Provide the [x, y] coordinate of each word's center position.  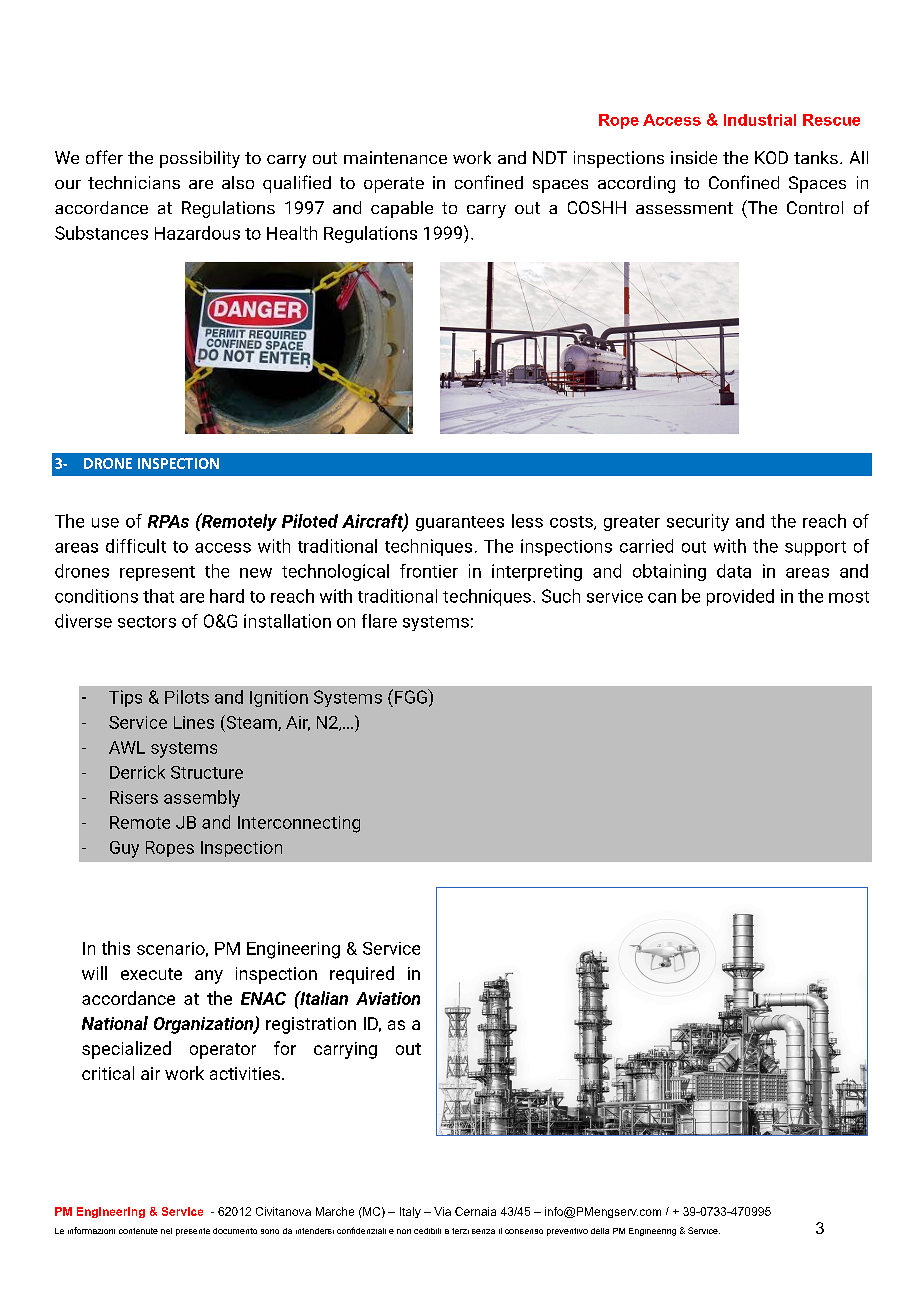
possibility [200, 159]
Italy [410, 1212]
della [600, 1231]
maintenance [395, 157]
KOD [771, 157]
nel [166, 1231]
